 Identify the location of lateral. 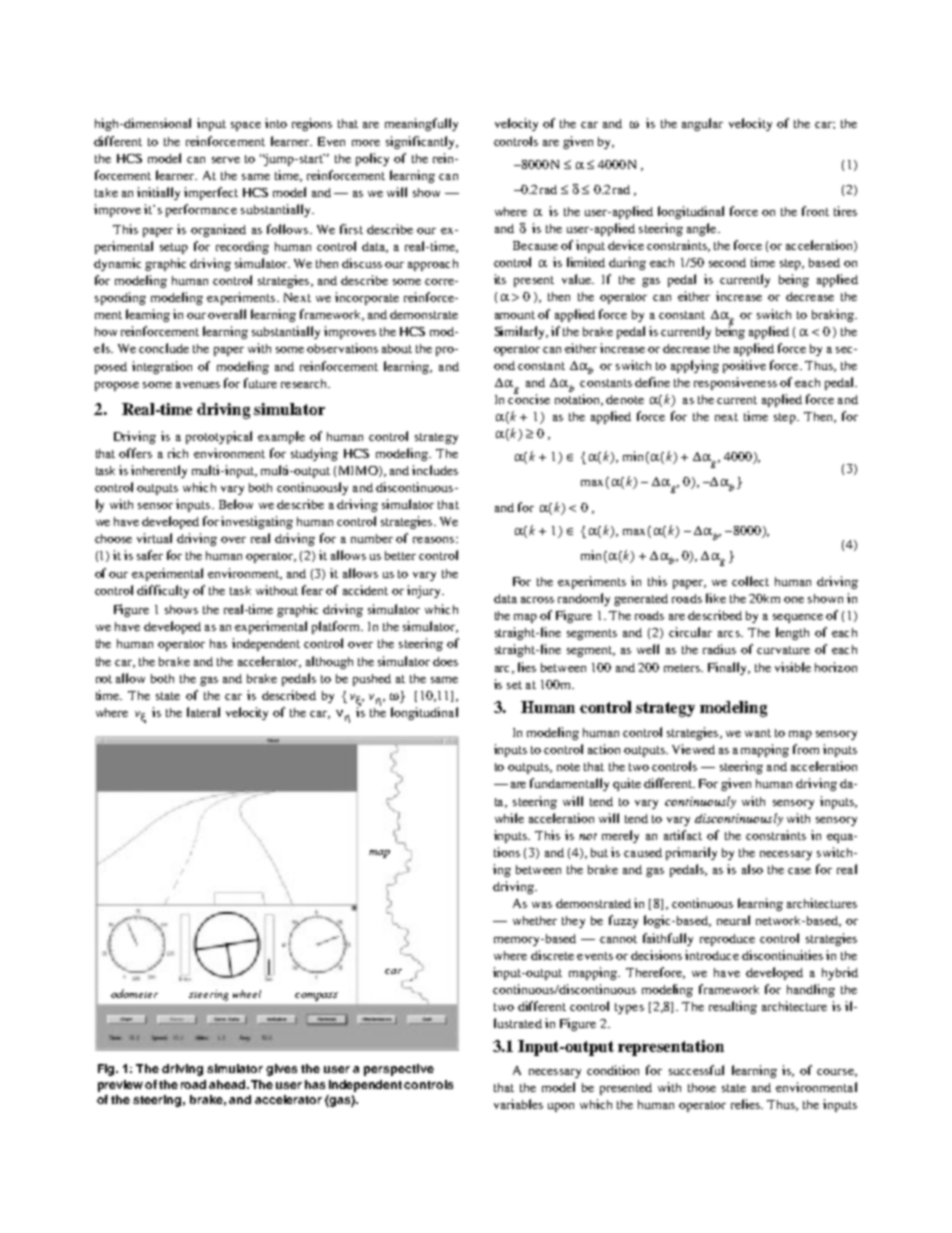
(203, 712).
